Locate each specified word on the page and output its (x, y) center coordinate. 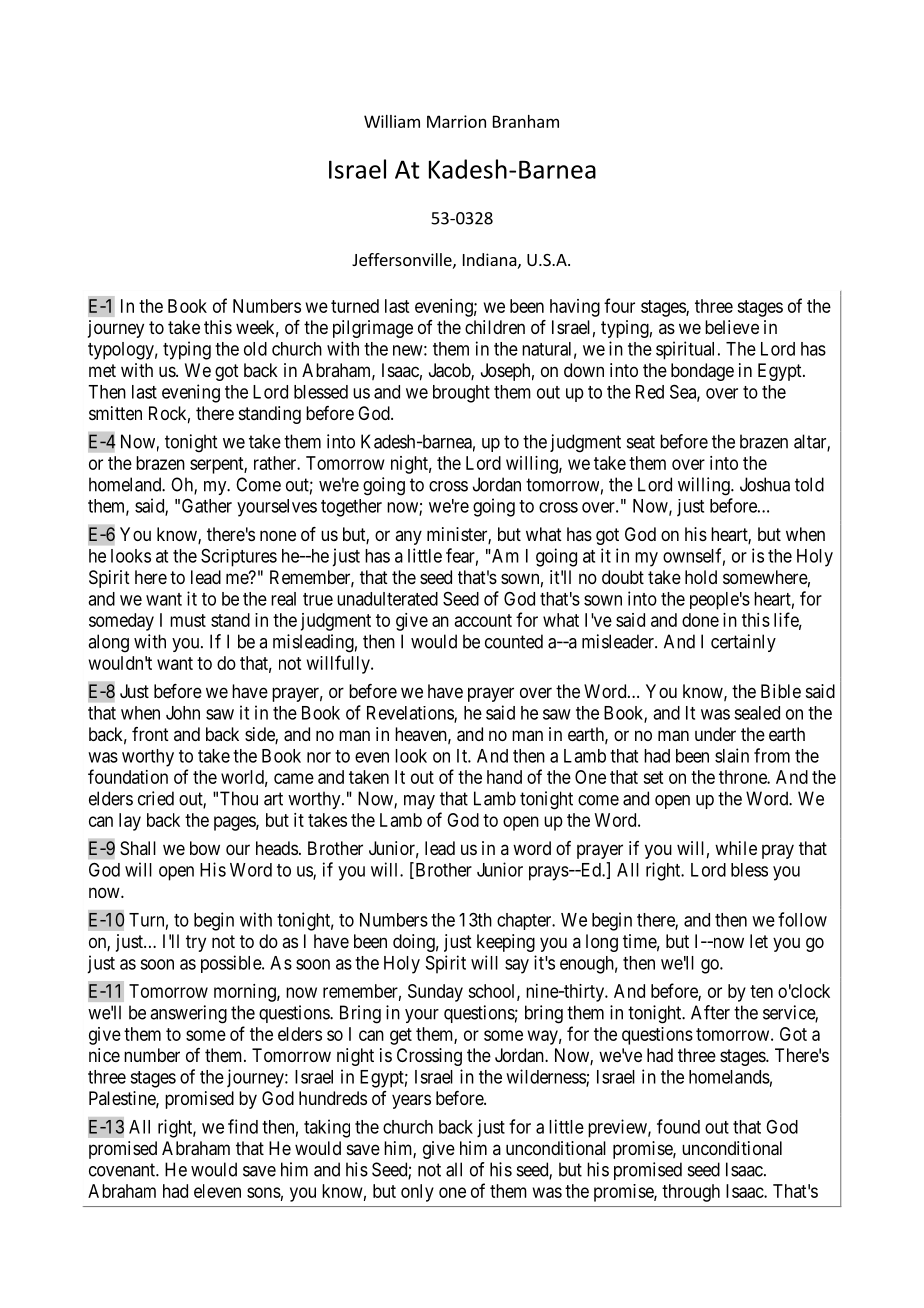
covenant (123, 1170)
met (102, 370)
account (483, 620)
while (736, 848)
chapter (525, 921)
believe (732, 327)
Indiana (490, 259)
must (188, 620)
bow (205, 848)
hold (701, 577)
